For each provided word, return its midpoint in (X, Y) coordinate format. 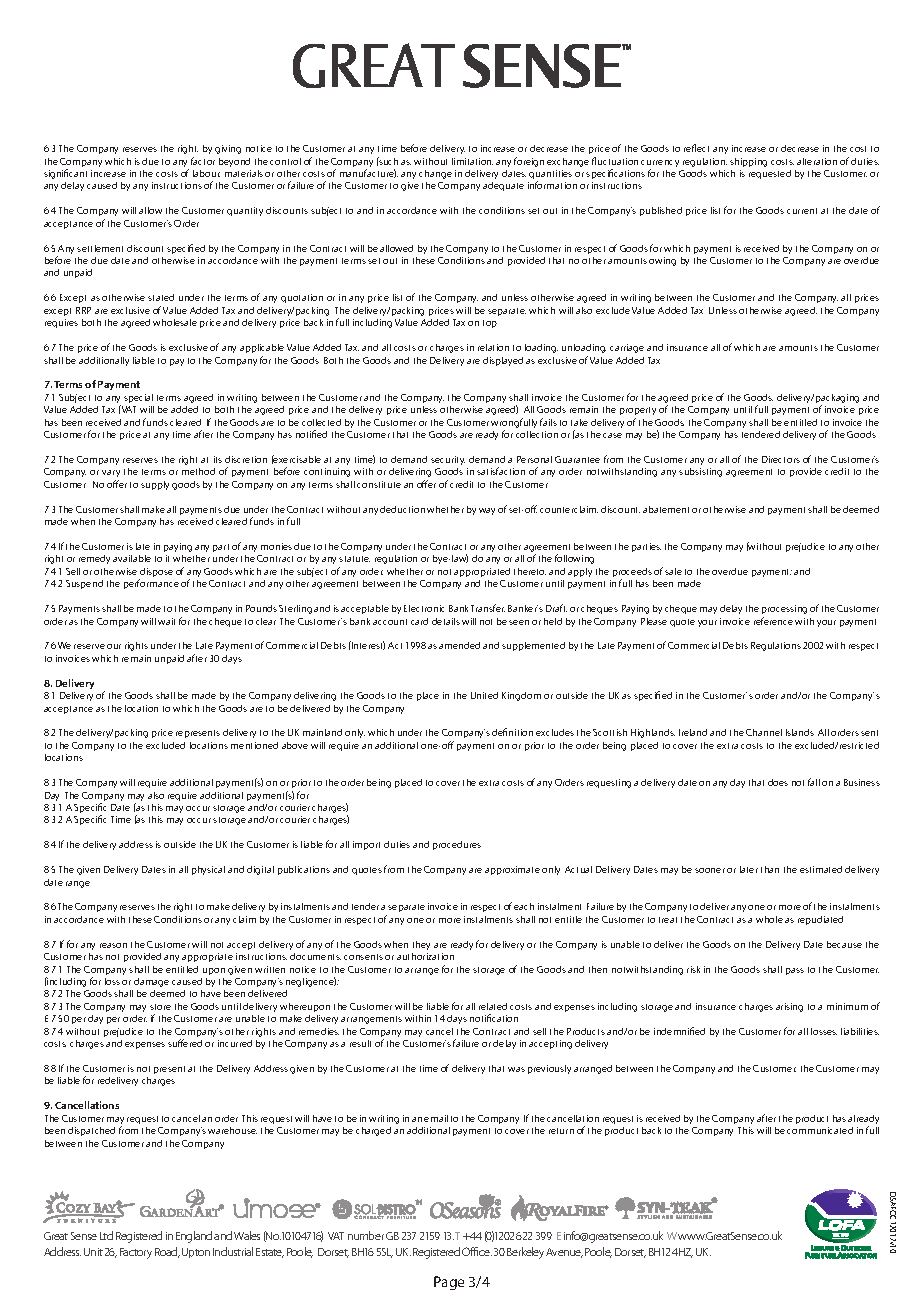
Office (477, 1251)
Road (167, 1252)
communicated (820, 1130)
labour (206, 173)
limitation (472, 161)
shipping (748, 162)
